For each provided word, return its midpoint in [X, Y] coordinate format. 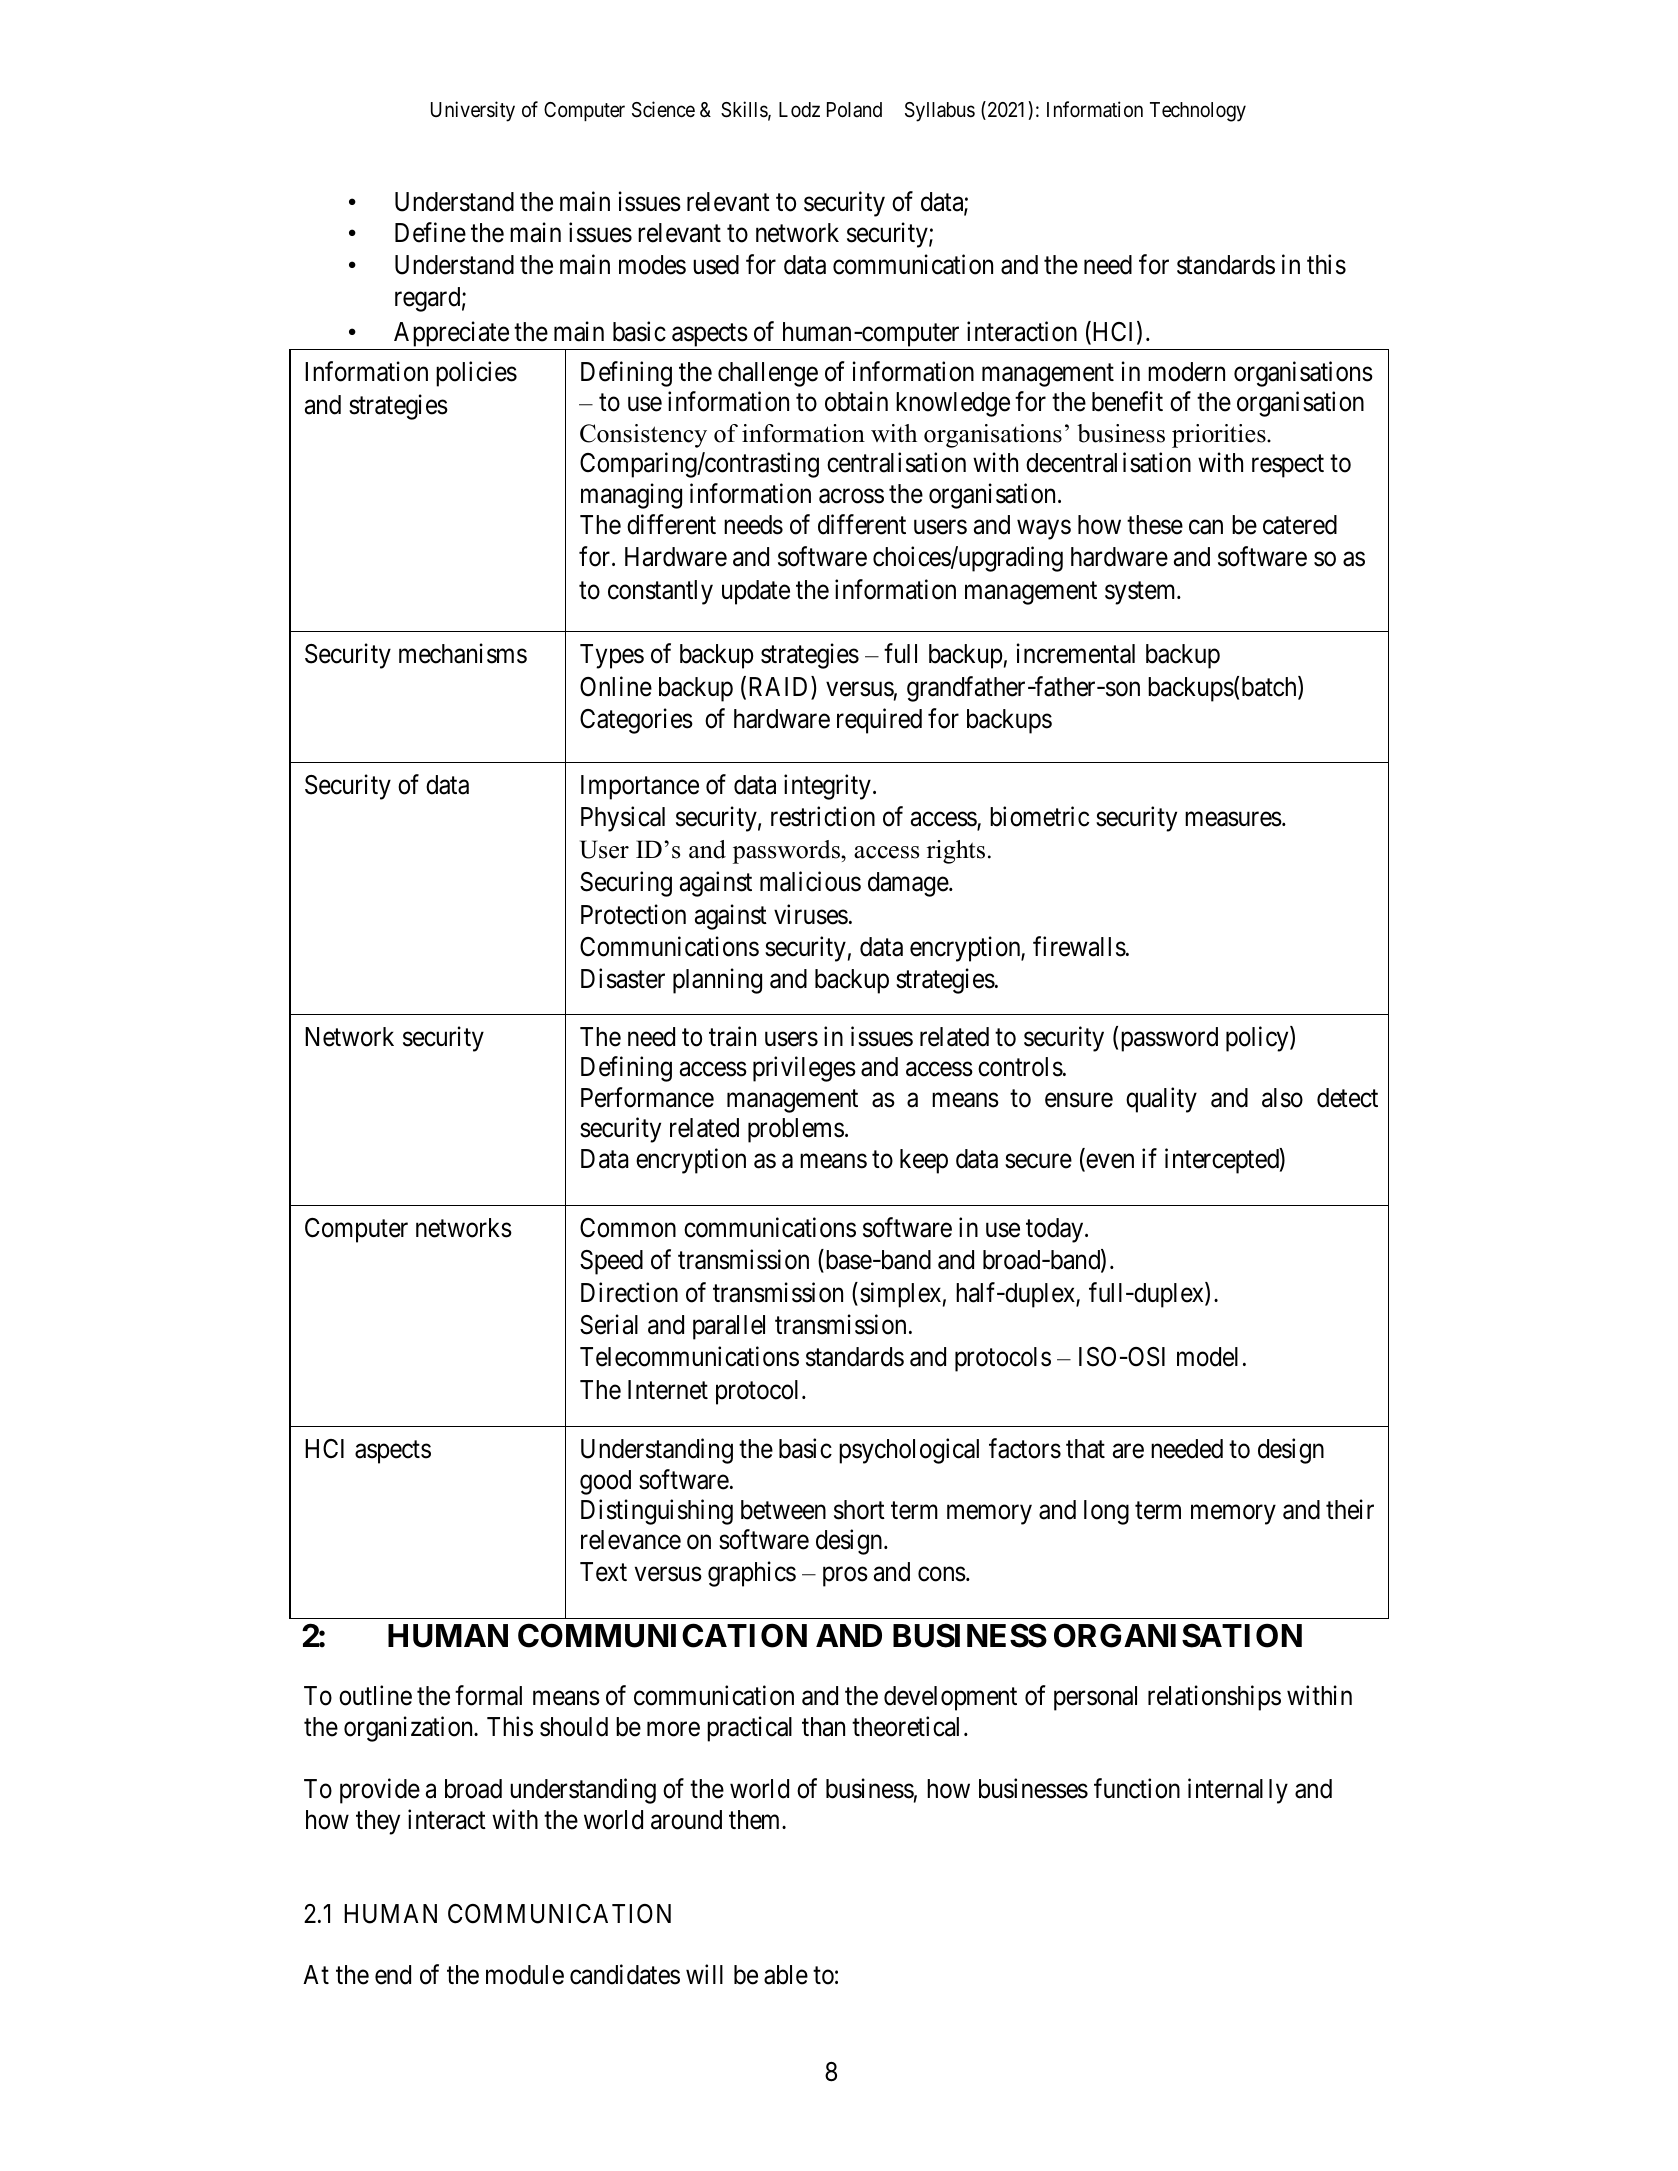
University [473, 111]
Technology [1198, 112]
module [525, 1975]
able [786, 1975]
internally [1238, 1791]
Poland [854, 110]
